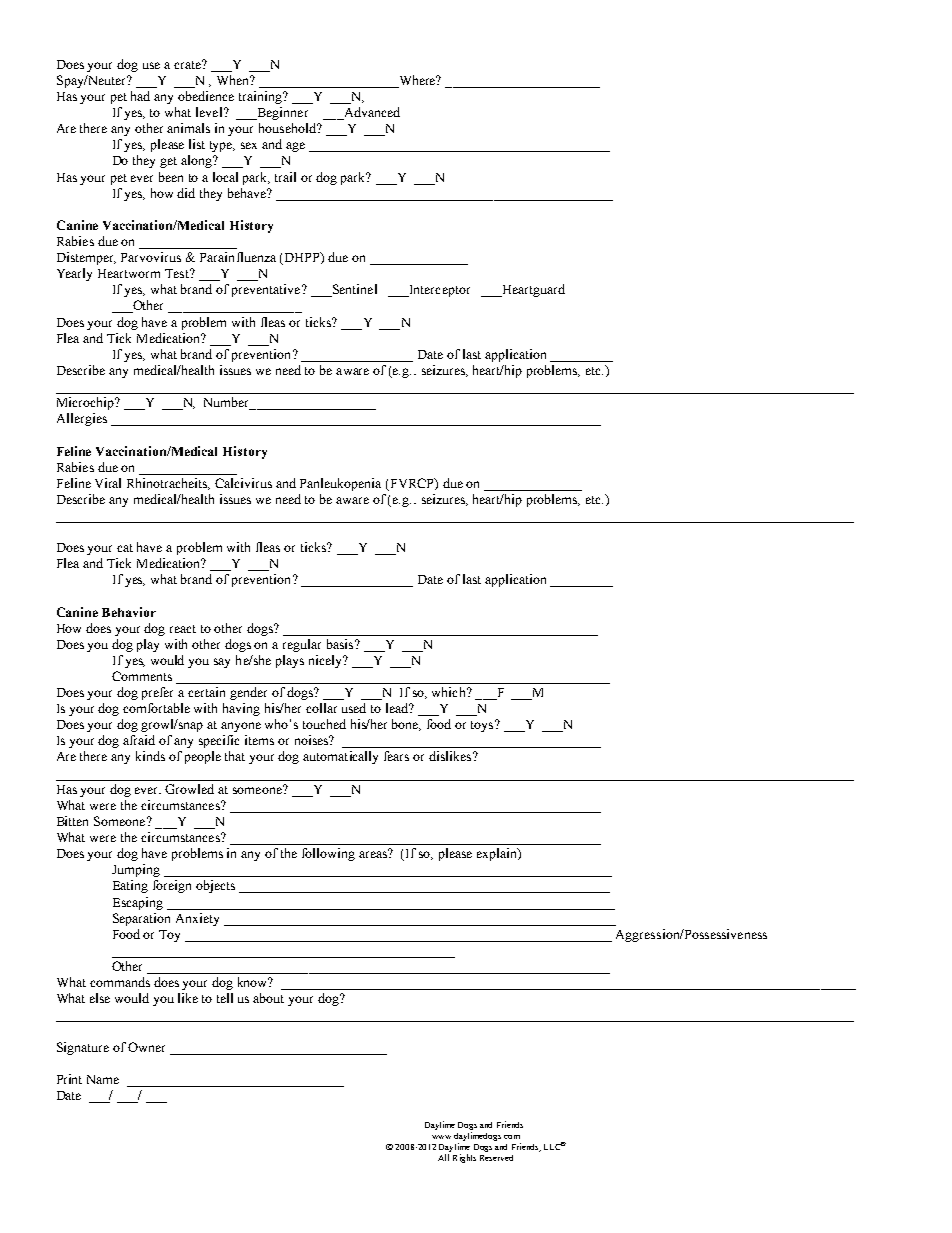  What do you see at coordinates (103, 1079) in the screenshot?
I see `Name` at bounding box center [103, 1079].
